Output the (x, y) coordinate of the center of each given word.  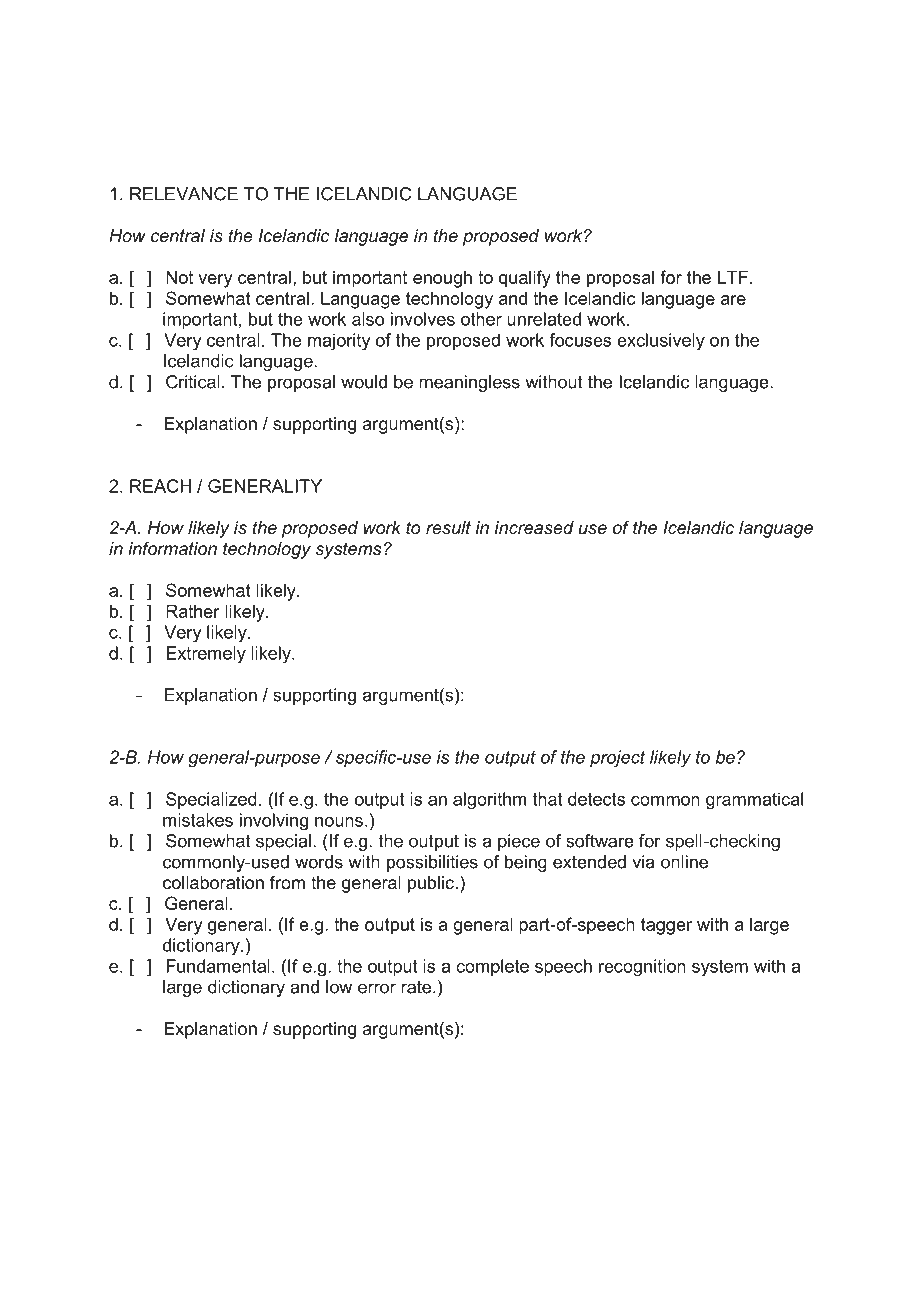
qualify (525, 279)
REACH (160, 486)
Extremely (206, 655)
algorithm (489, 801)
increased (534, 528)
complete (492, 967)
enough (442, 279)
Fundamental (218, 966)
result (448, 528)
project (618, 759)
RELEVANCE (184, 194)
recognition (642, 968)
